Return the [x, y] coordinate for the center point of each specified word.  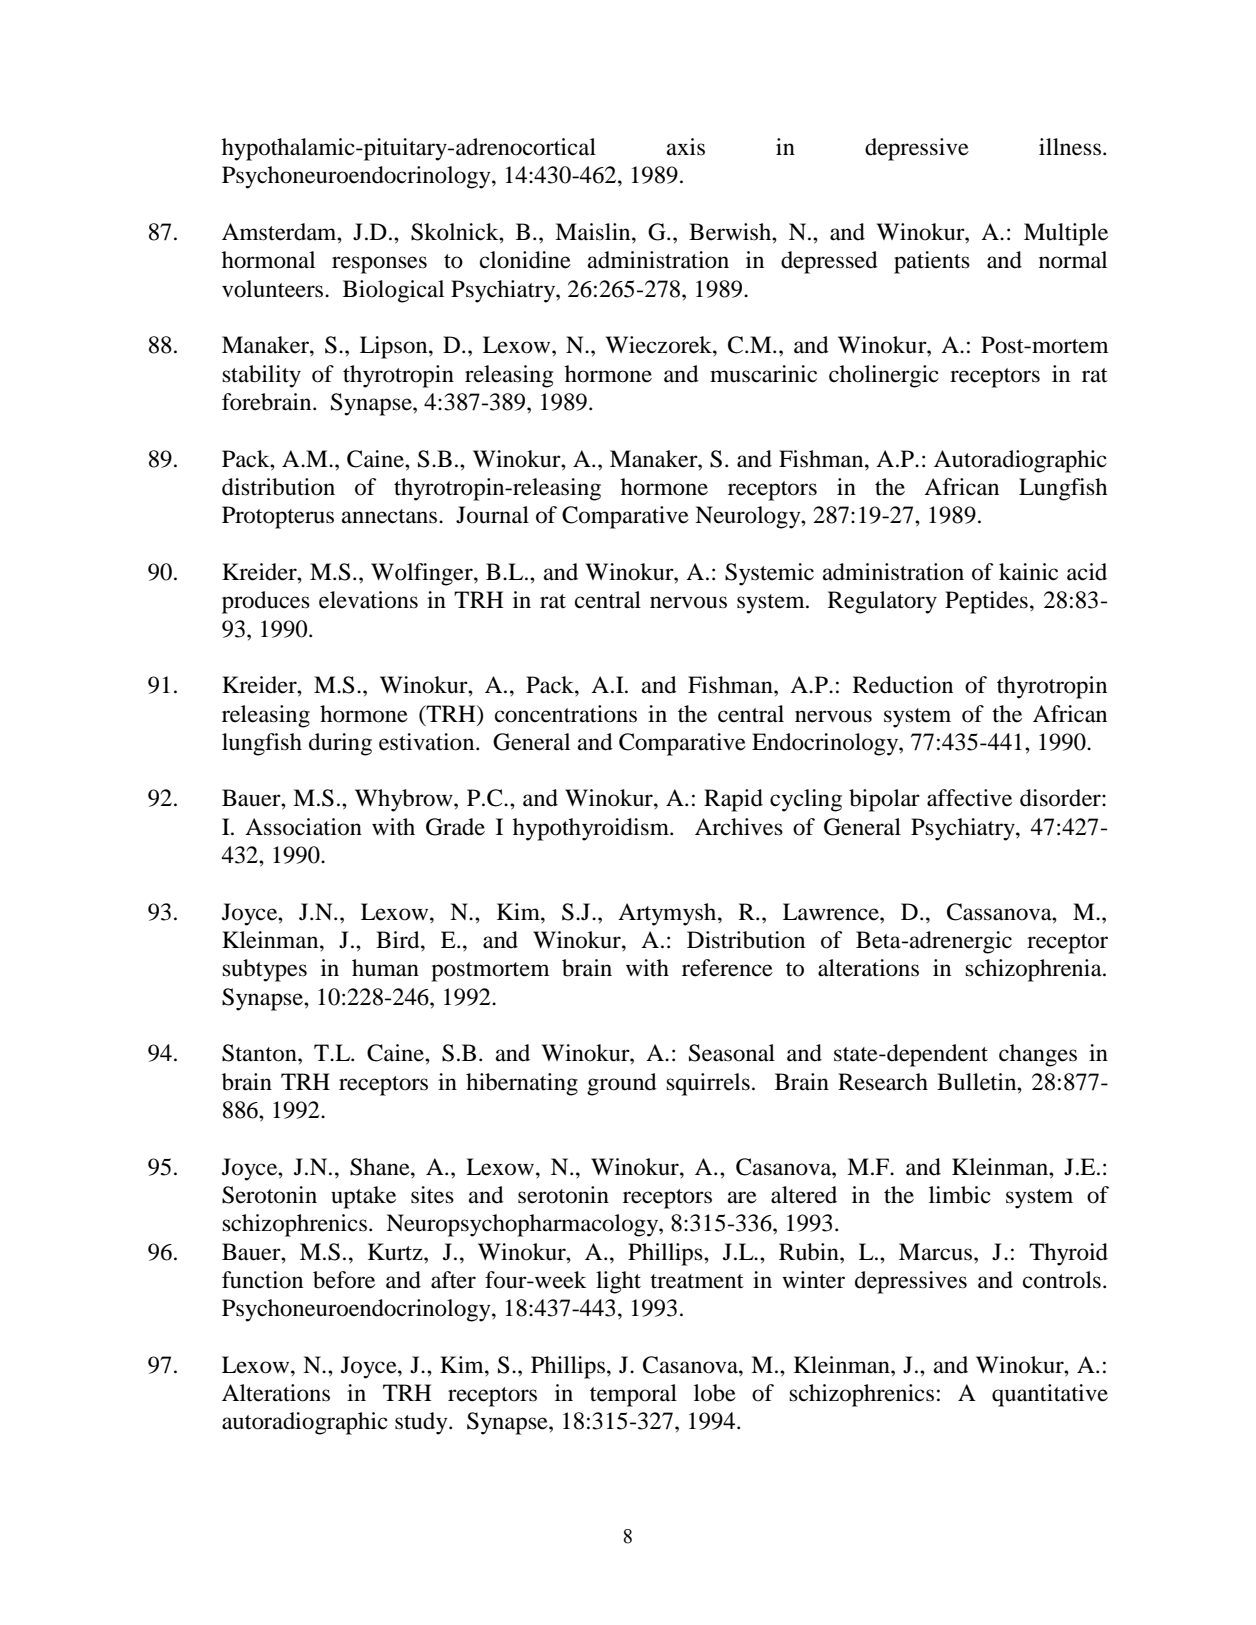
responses [379, 265]
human [385, 968]
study [422, 1423]
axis [686, 147]
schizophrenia [1034, 970]
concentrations [566, 714]
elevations [368, 600]
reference [727, 968]
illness [1070, 147]
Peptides [986, 602]
